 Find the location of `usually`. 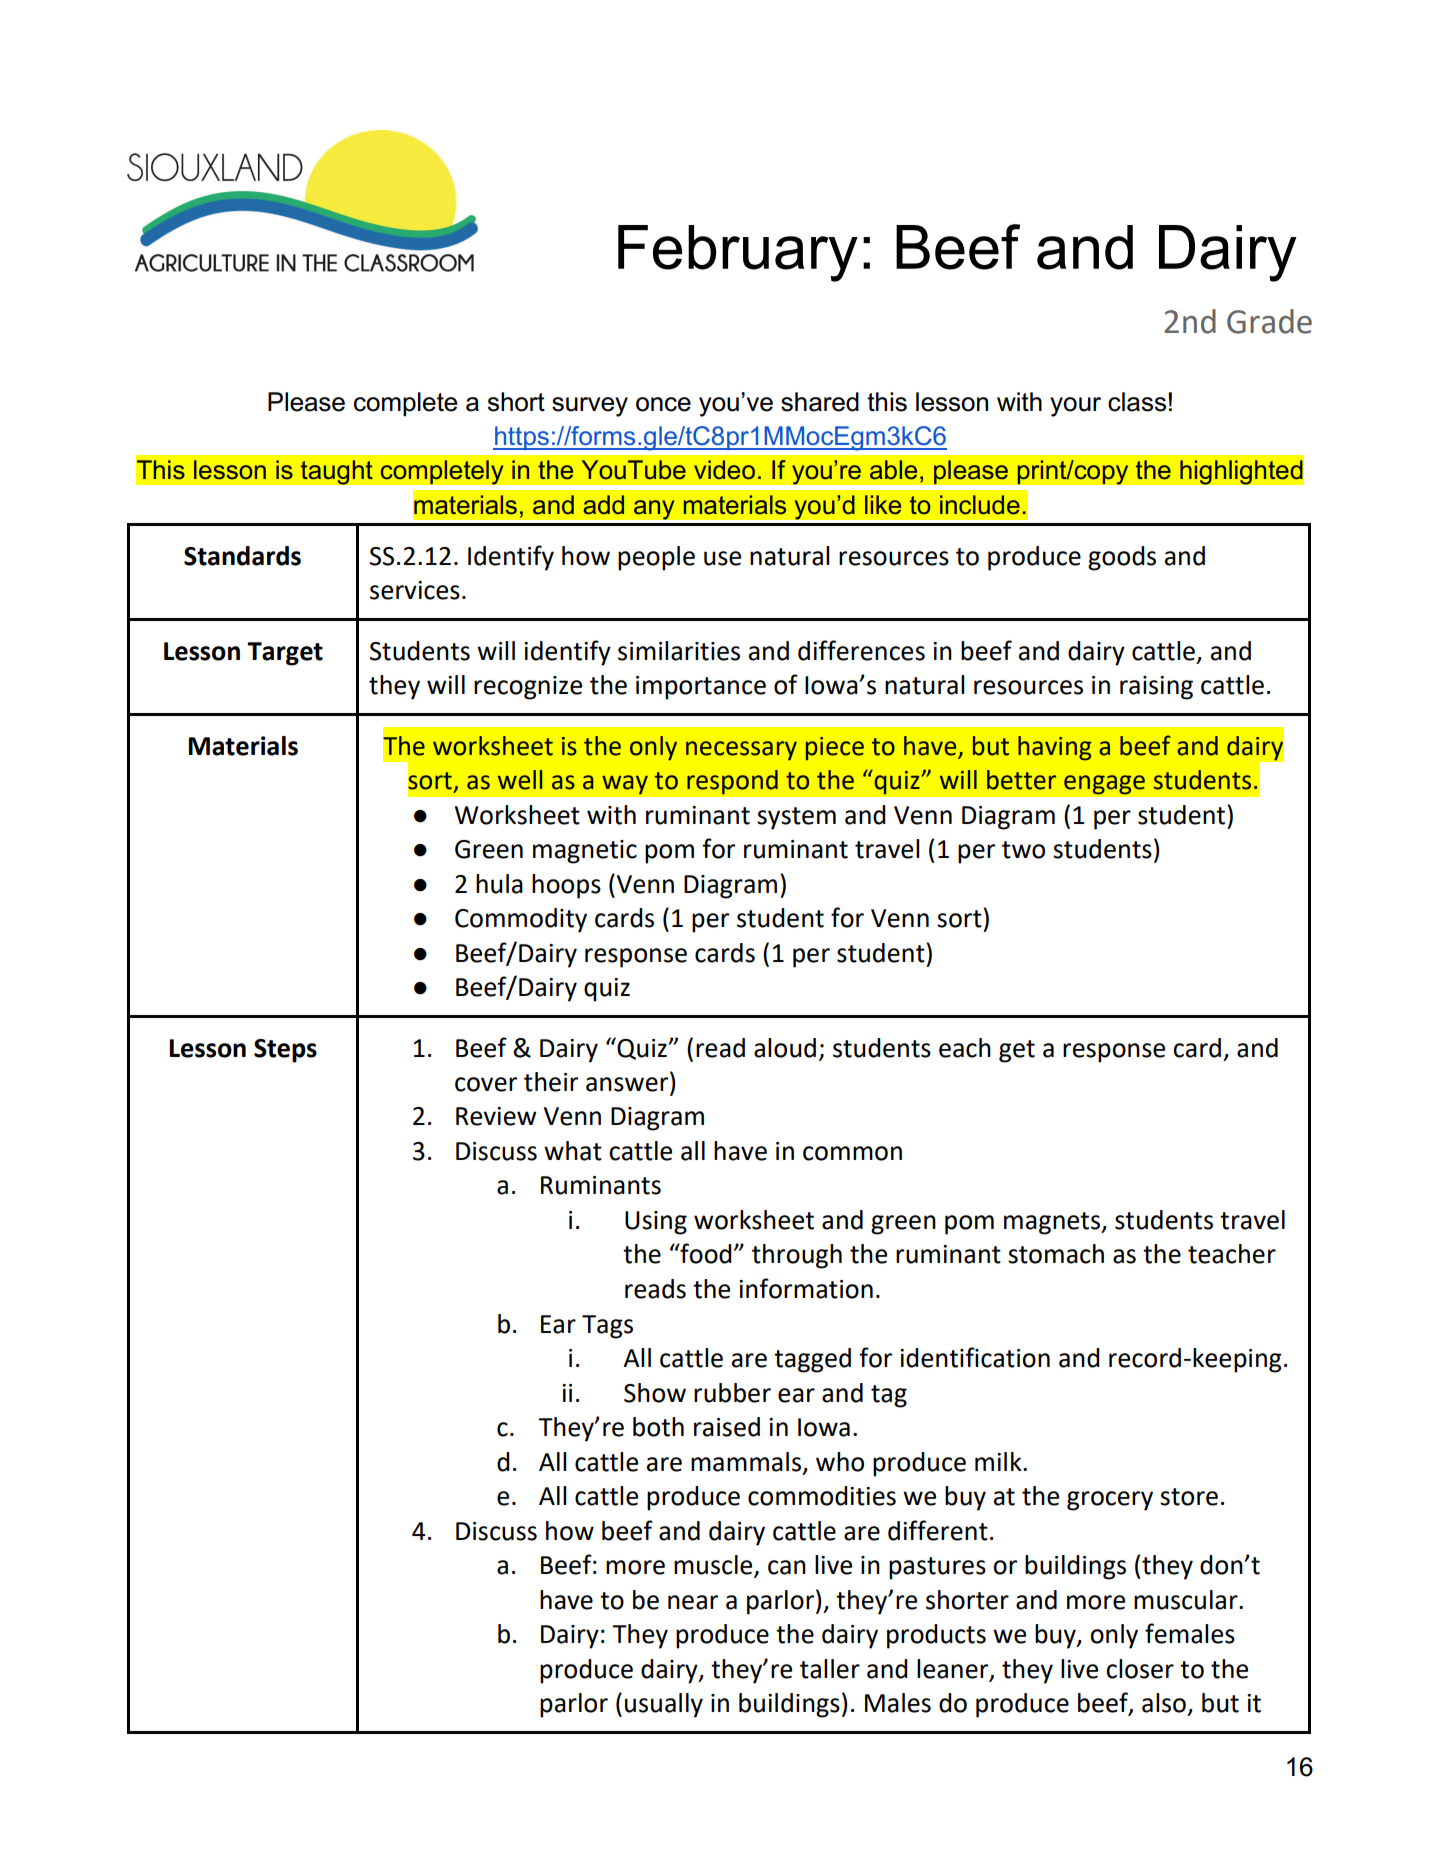

usually is located at coordinates (664, 1705).
